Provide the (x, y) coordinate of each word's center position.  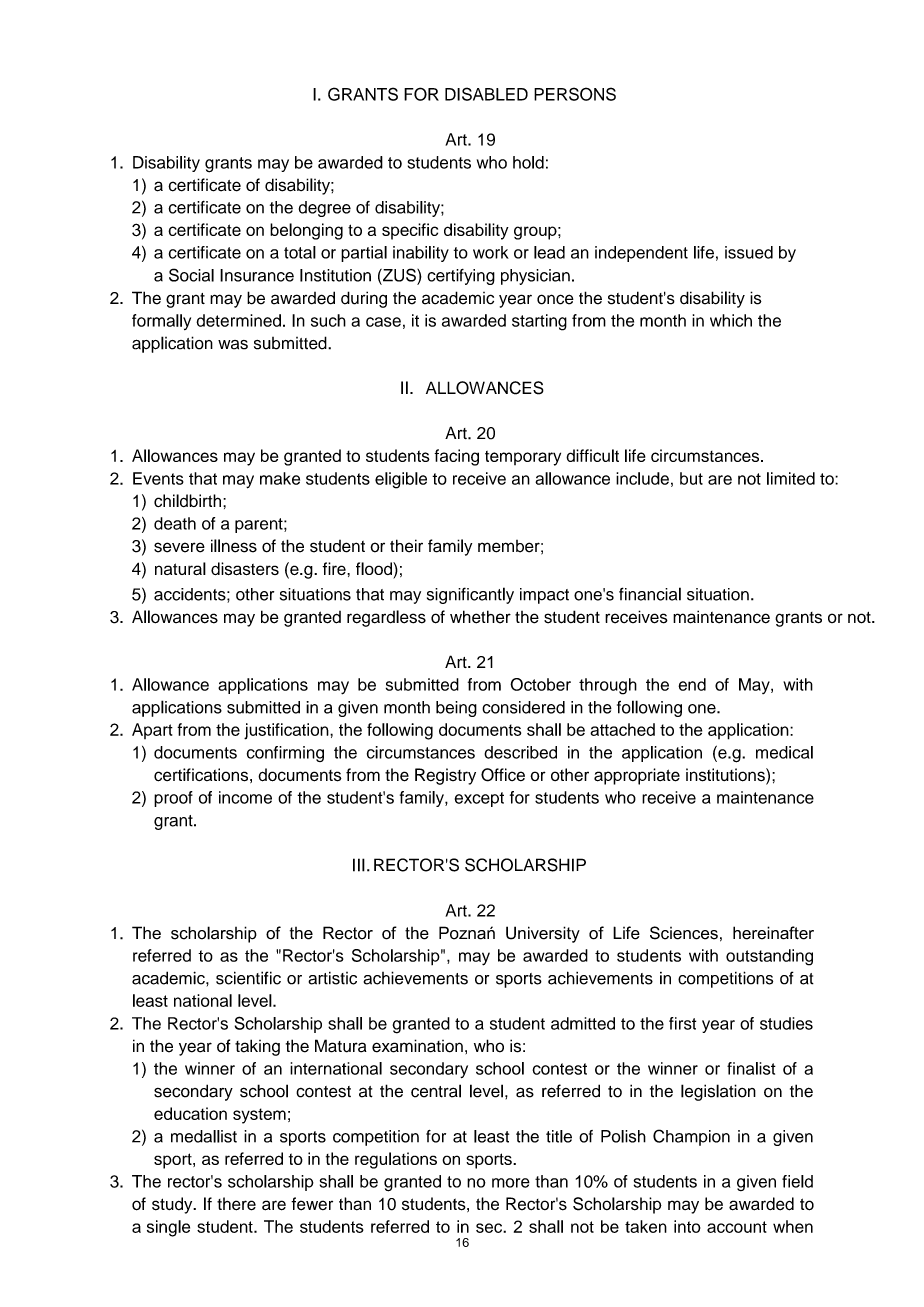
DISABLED (486, 94)
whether (480, 617)
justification (287, 731)
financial (650, 594)
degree (325, 209)
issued (749, 252)
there (236, 1204)
